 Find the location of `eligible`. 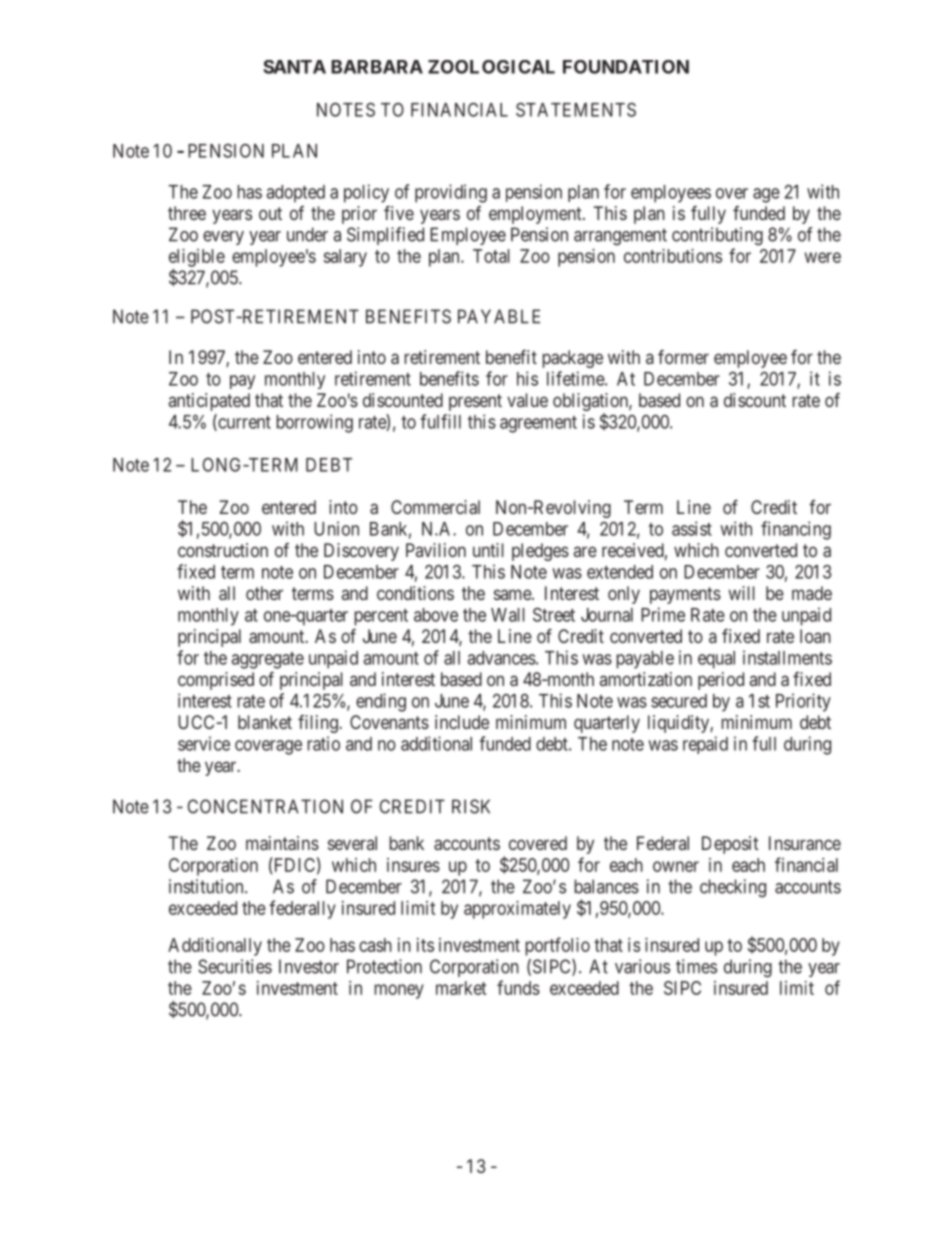

eligible is located at coordinates (197, 259).
